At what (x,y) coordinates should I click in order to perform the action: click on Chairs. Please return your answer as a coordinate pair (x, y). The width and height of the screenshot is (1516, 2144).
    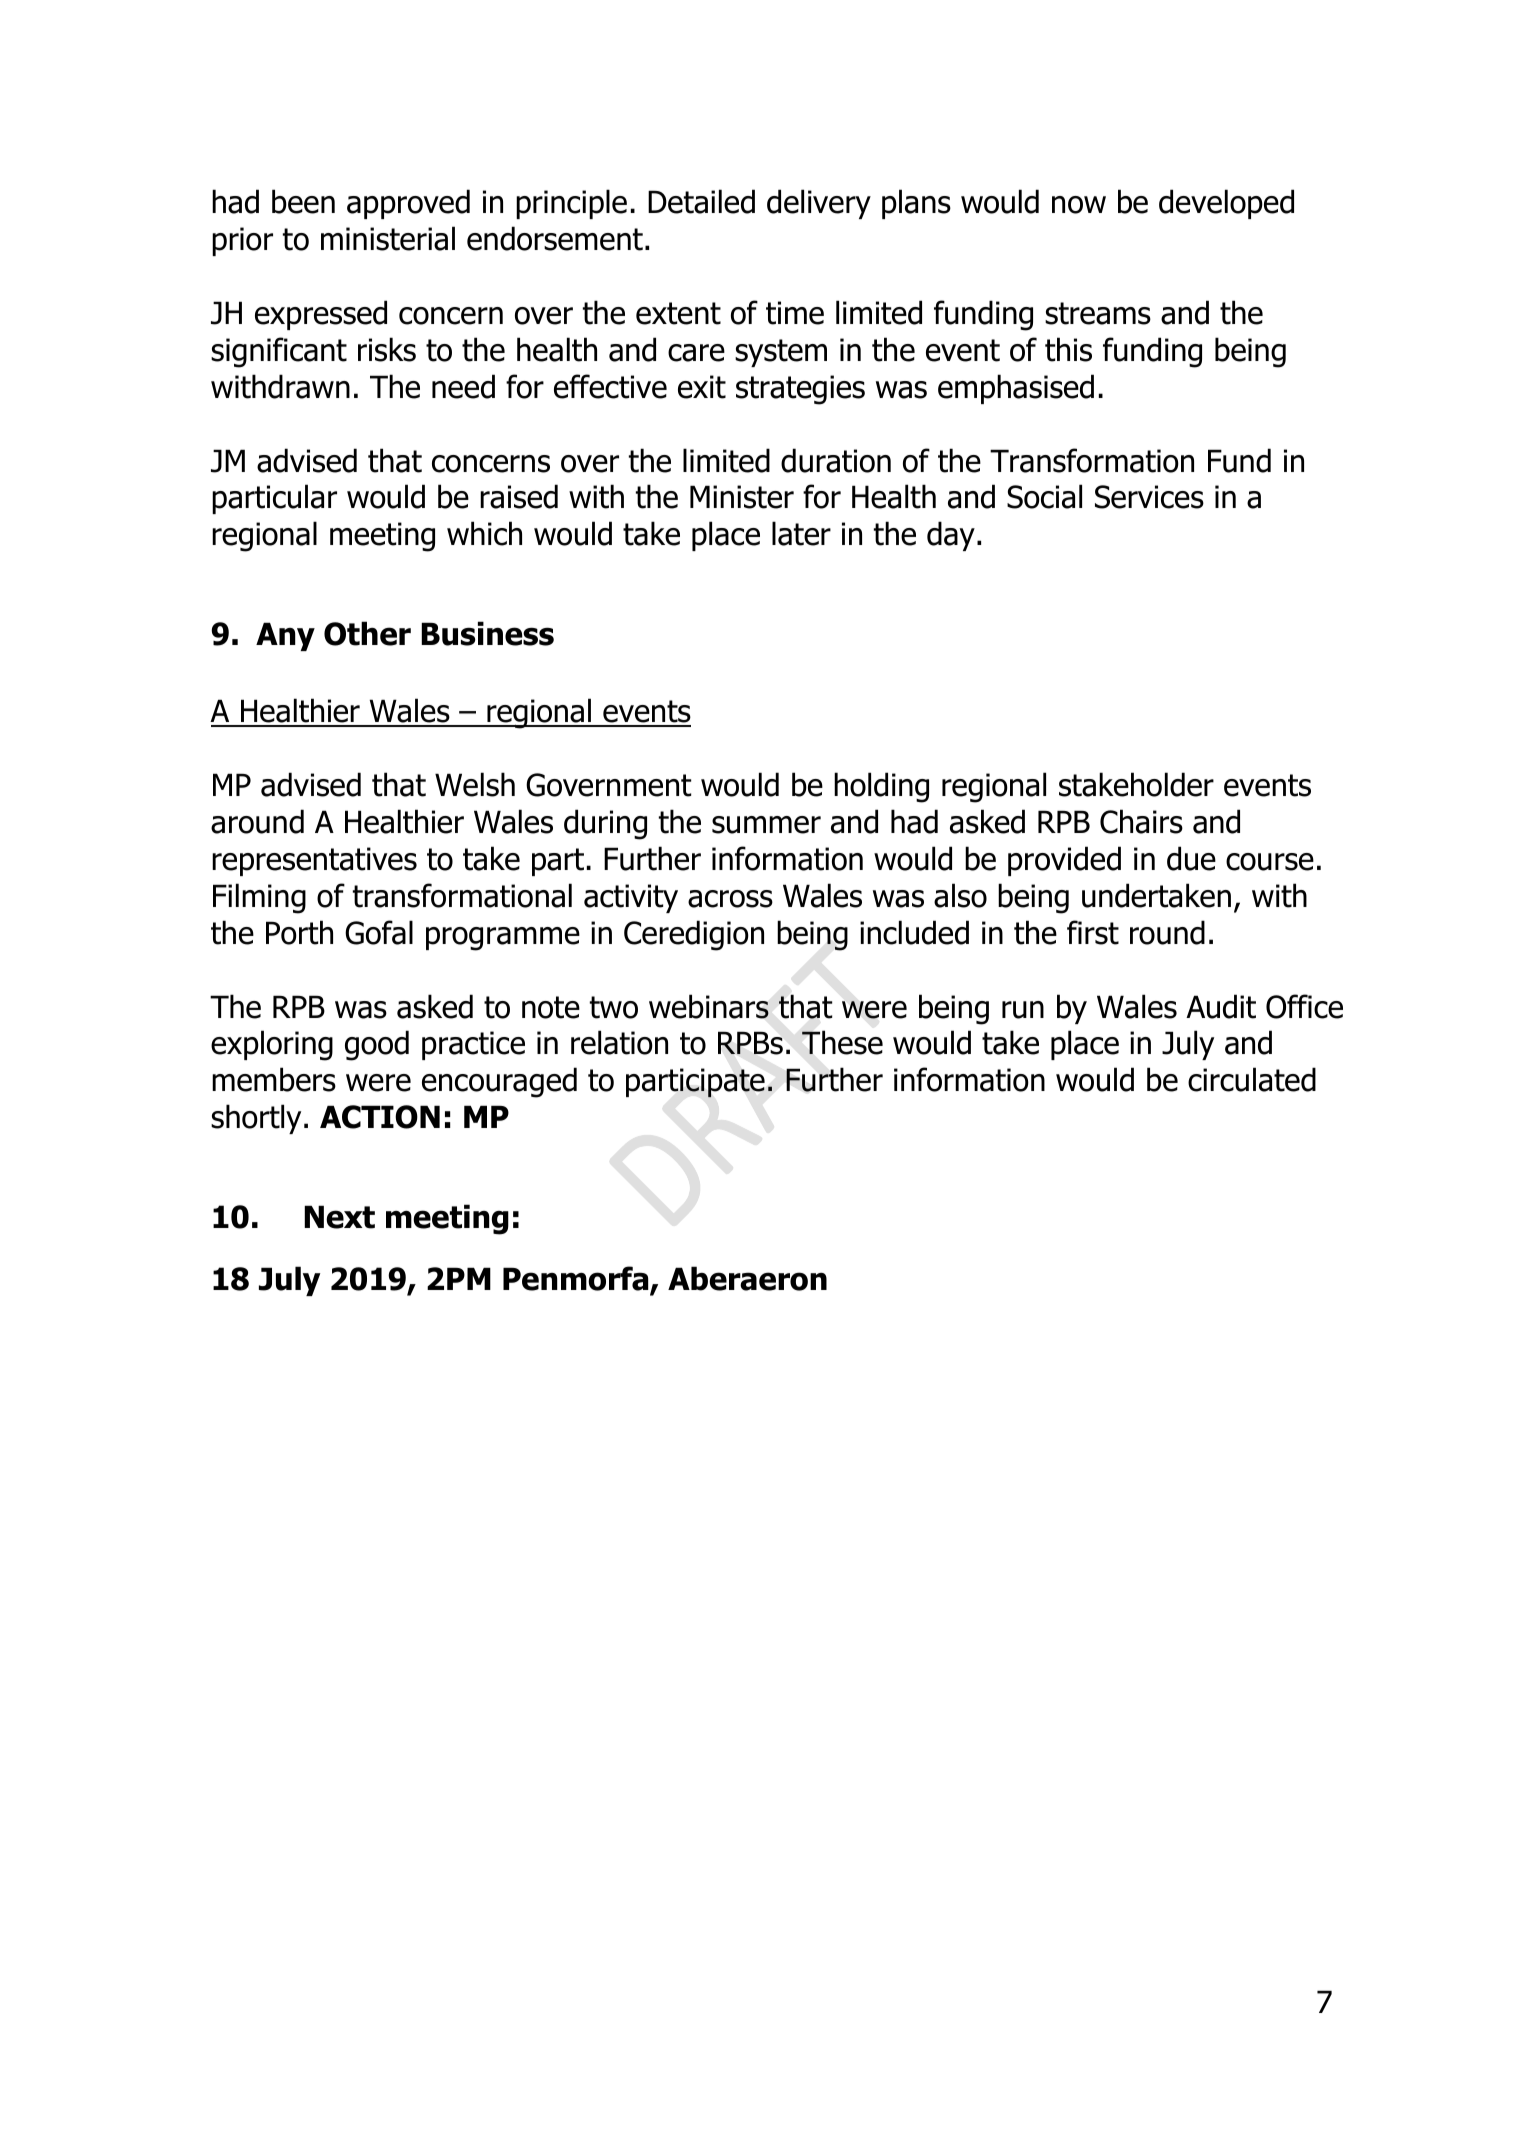
    Looking at the image, I should click on (1141, 821).
